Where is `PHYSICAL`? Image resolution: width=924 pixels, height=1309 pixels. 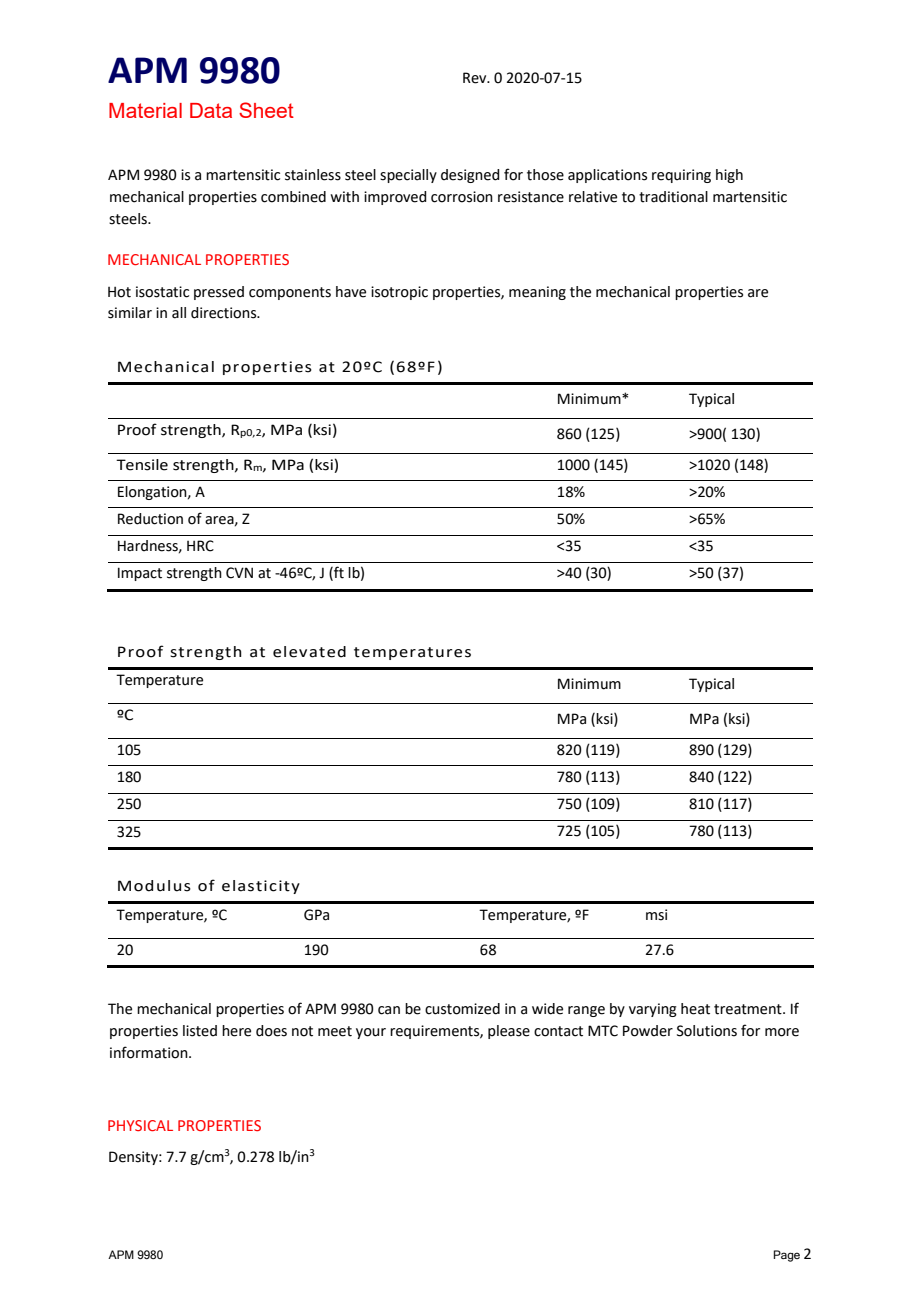 PHYSICAL is located at coordinates (140, 1125).
